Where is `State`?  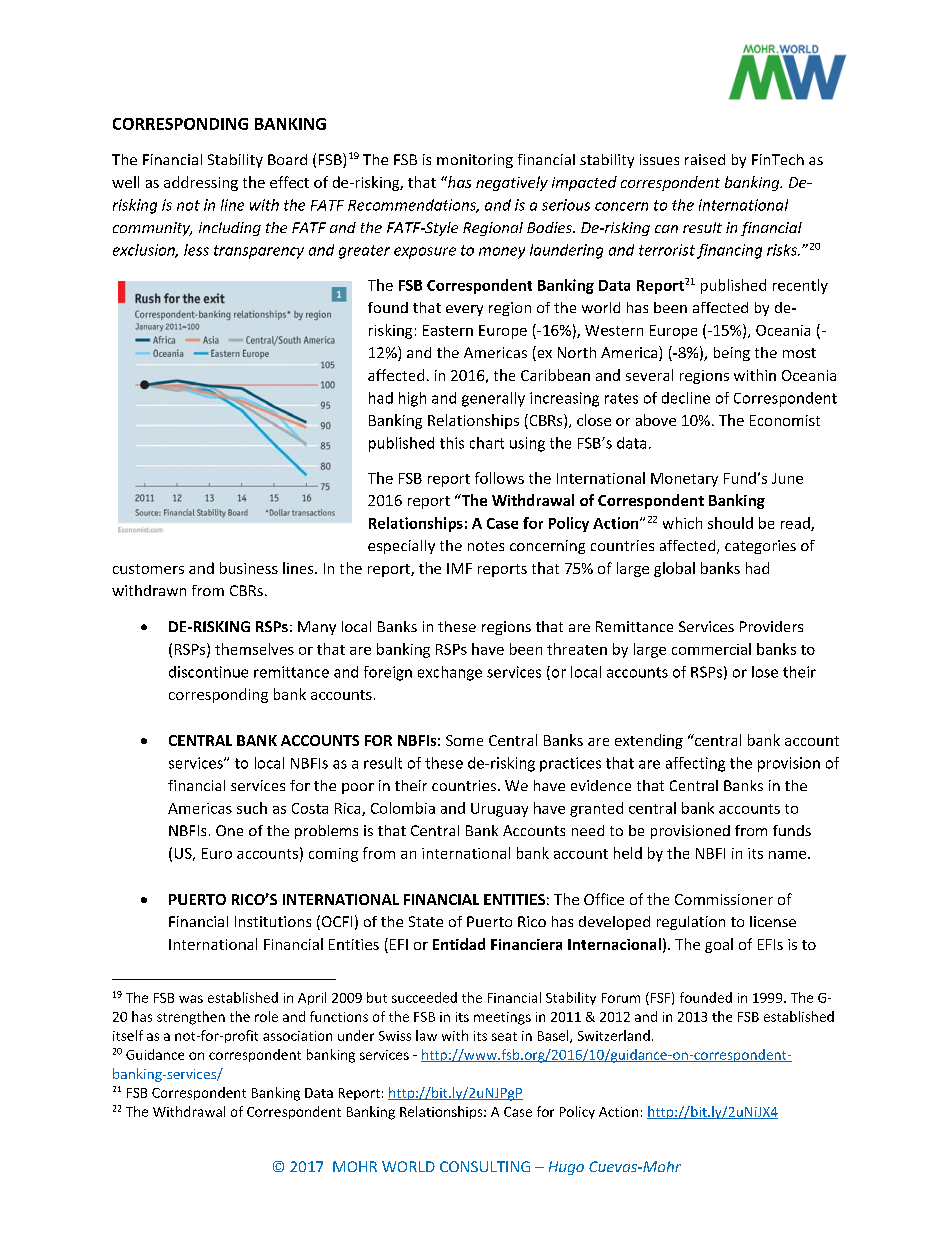 State is located at coordinates (426, 921).
